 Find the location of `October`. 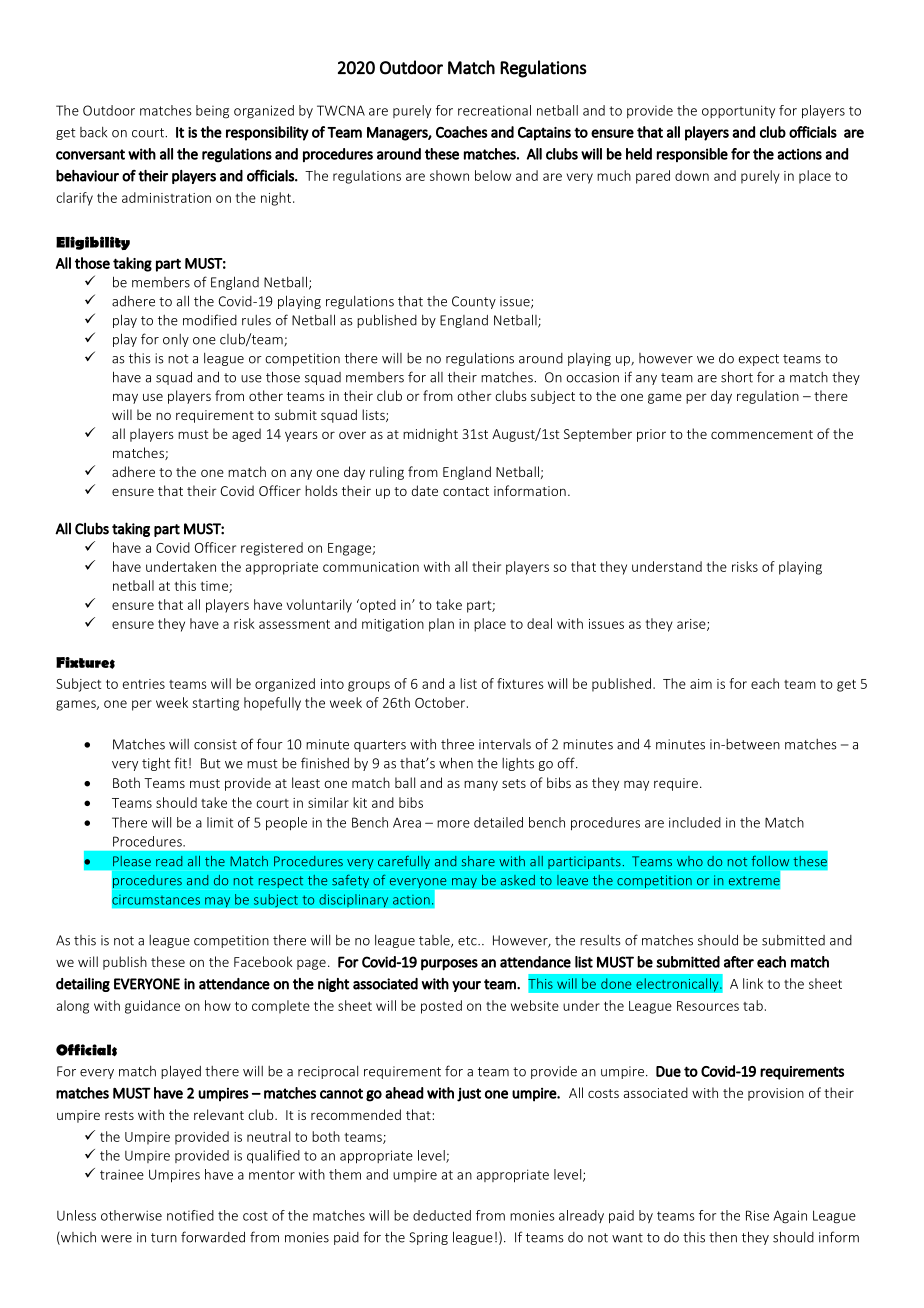

October is located at coordinates (441, 702).
